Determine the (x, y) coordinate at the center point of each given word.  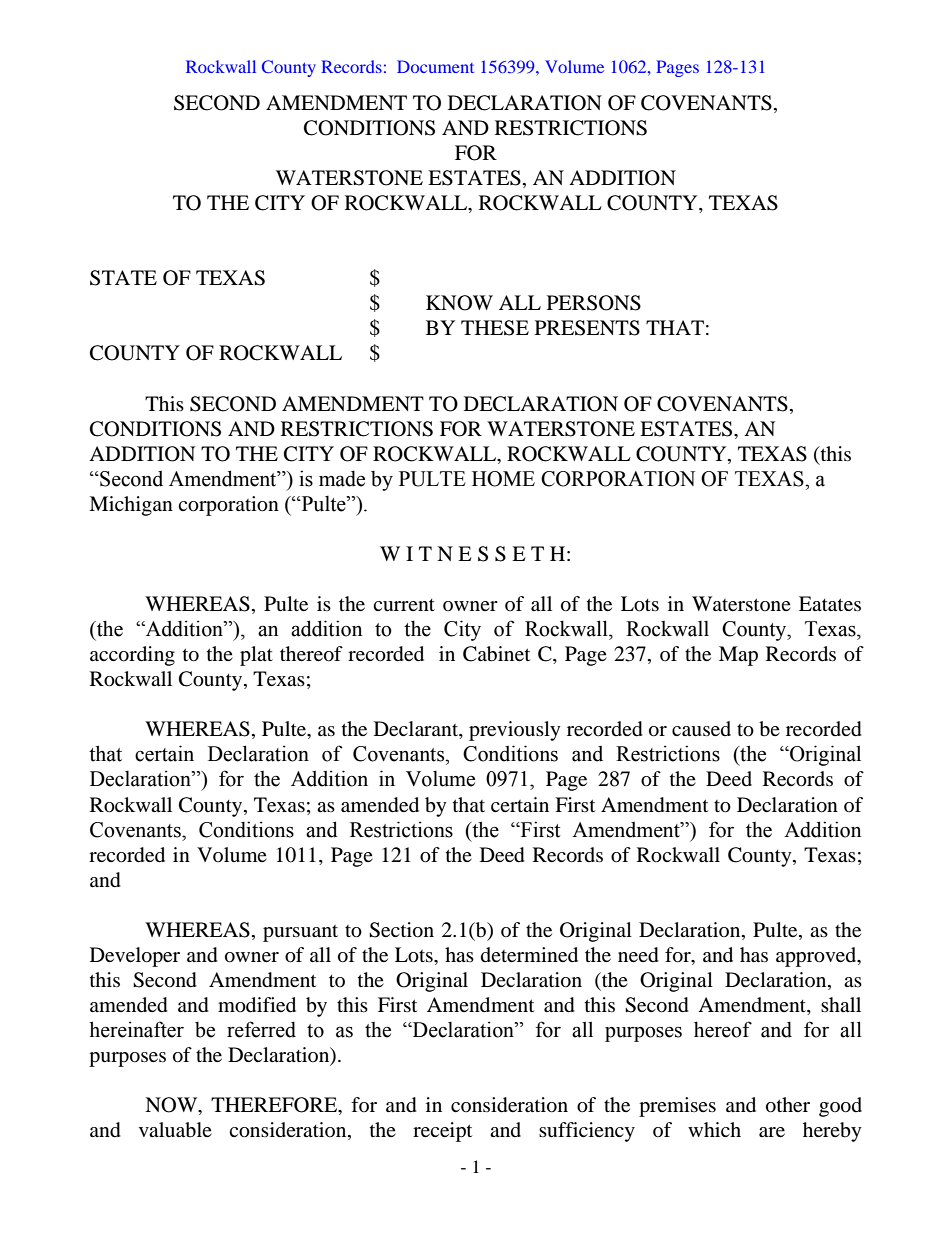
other (788, 1105)
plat (256, 656)
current (404, 605)
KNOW (459, 303)
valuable (175, 1130)
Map (738, 656)
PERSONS (594, 303)
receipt (442, 1132)
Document (435, 66)
